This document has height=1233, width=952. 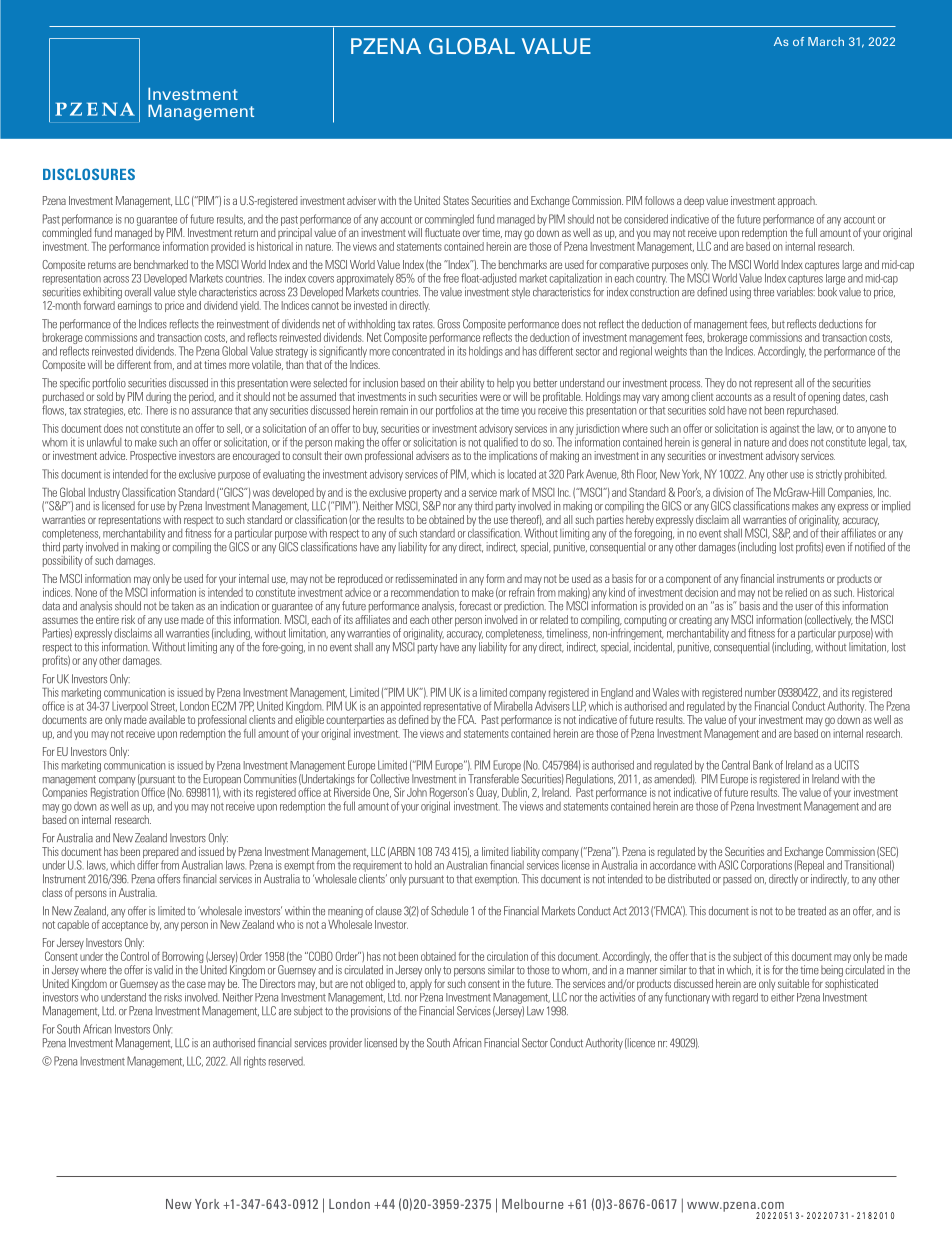 What do you see at coordinates (763, 765) in the document?
I see `Bank` at bounding box center [763, 765].
